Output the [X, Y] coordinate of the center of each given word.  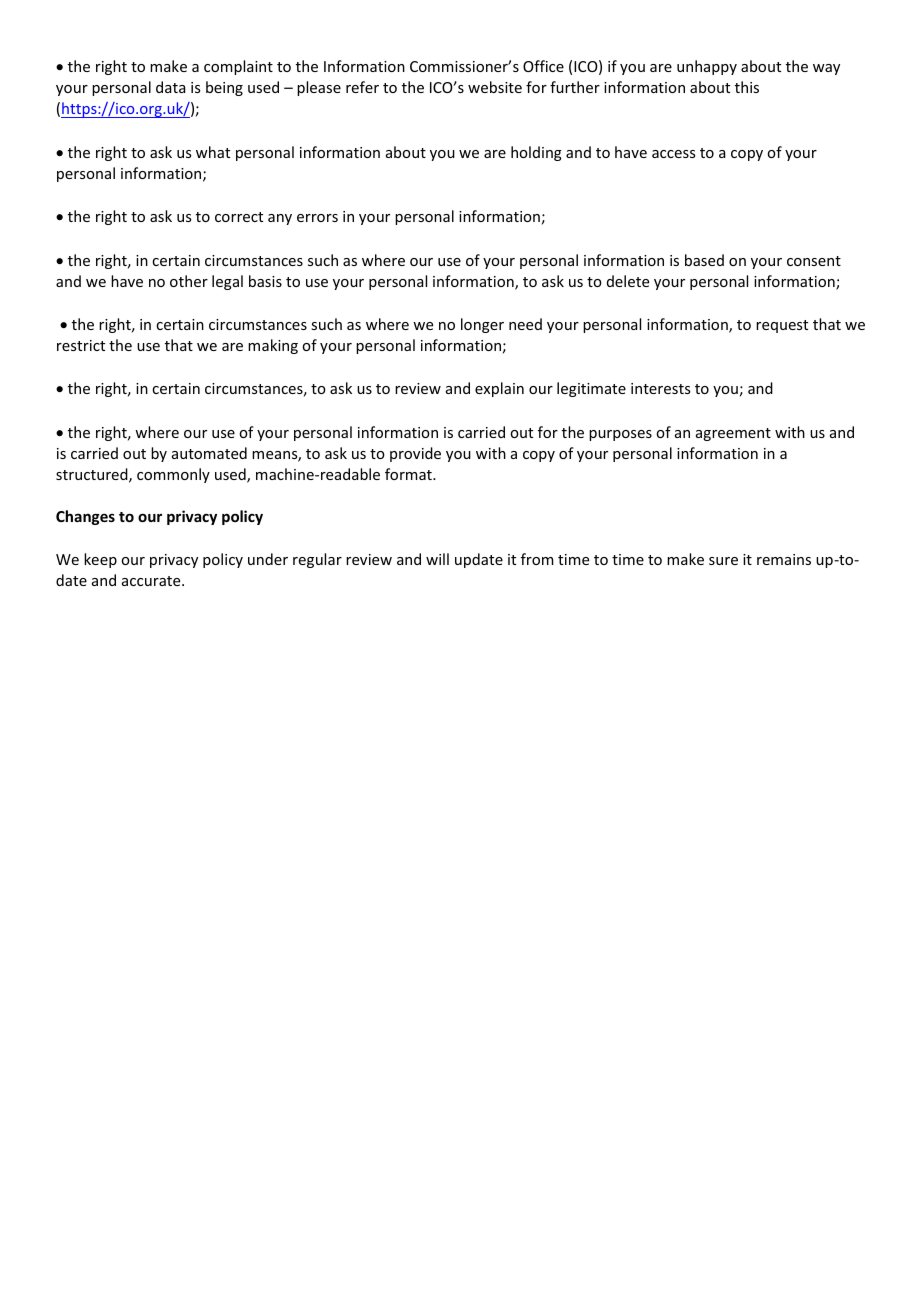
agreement [733, 434]
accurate [152, 581]
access [673, 154]
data [171, 87]
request [782, 326]
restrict [81, 345]
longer [482, 325]
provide [415, 454]
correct [239, 217]
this [747, 87]
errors [317, 218]
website [495, 87]
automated [209, 453]
